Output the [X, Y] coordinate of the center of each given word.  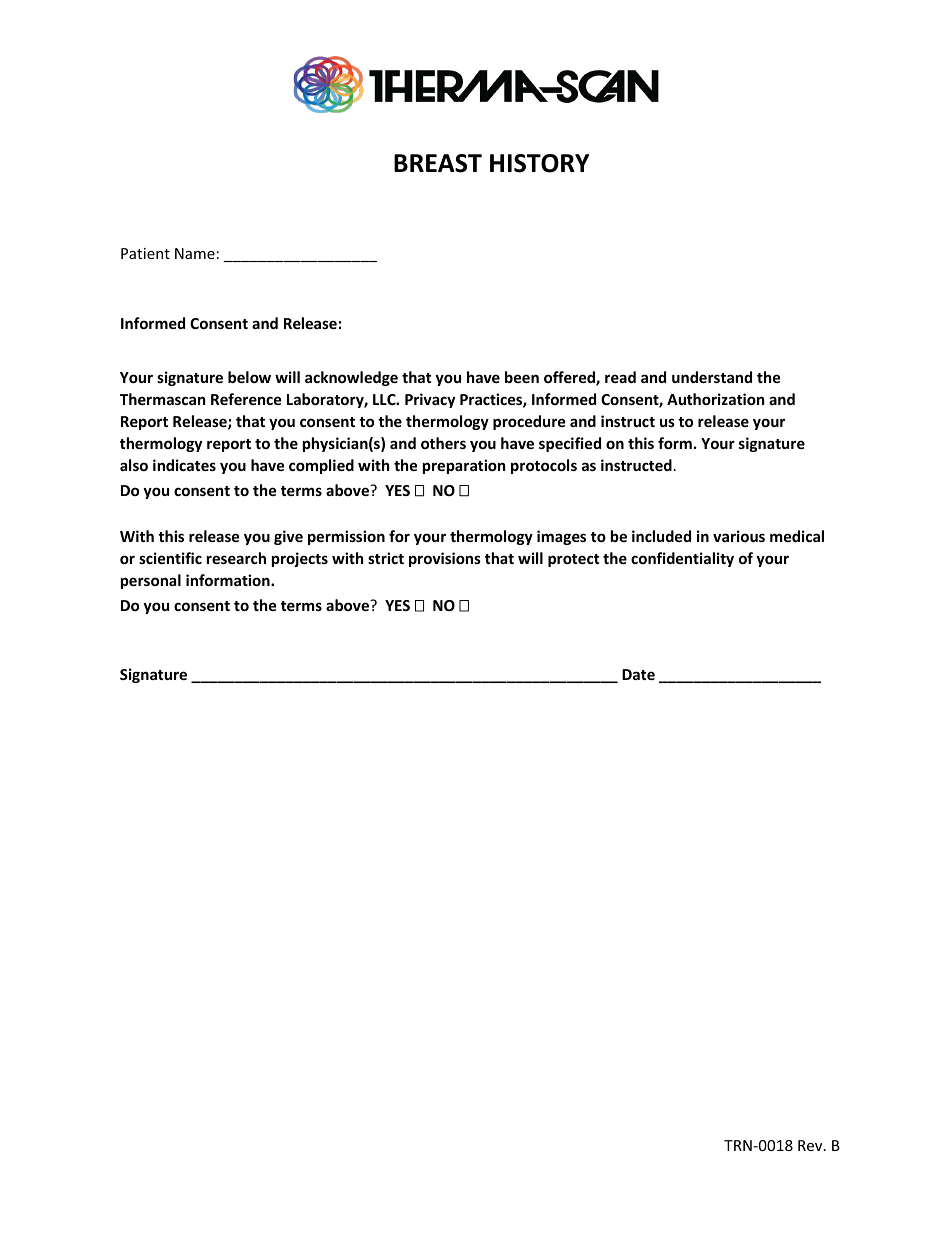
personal [151, 581]
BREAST [438, 163]
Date [638, 674]
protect [574, 560]
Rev [811, 1145]
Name [195, 253]
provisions [445, 559]
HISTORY [539, 163]
